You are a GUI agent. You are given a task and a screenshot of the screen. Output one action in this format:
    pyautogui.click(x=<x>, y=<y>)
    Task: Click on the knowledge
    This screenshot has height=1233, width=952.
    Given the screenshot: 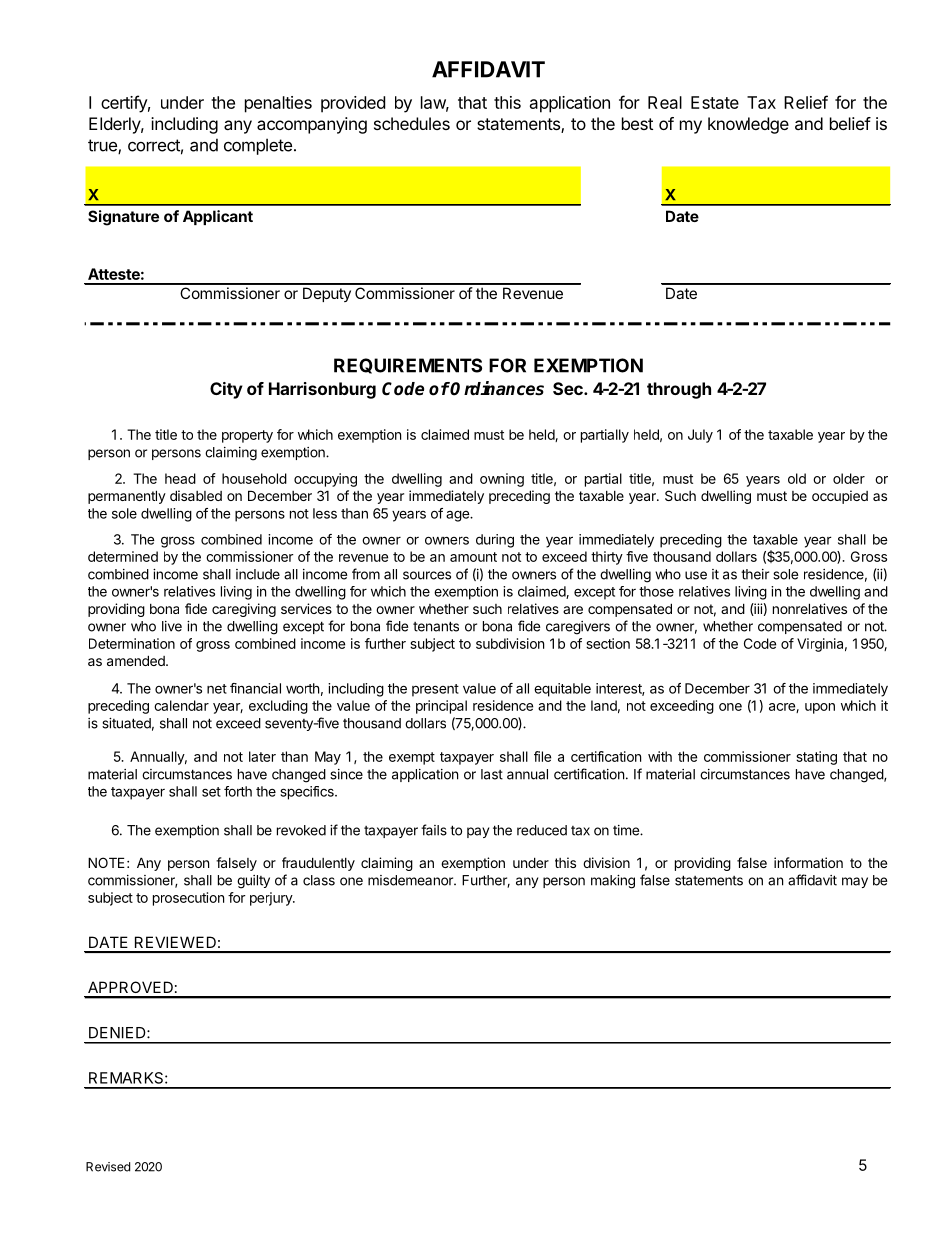 What is the action you would take?
    pyautogui.click(x=748, y=125)
